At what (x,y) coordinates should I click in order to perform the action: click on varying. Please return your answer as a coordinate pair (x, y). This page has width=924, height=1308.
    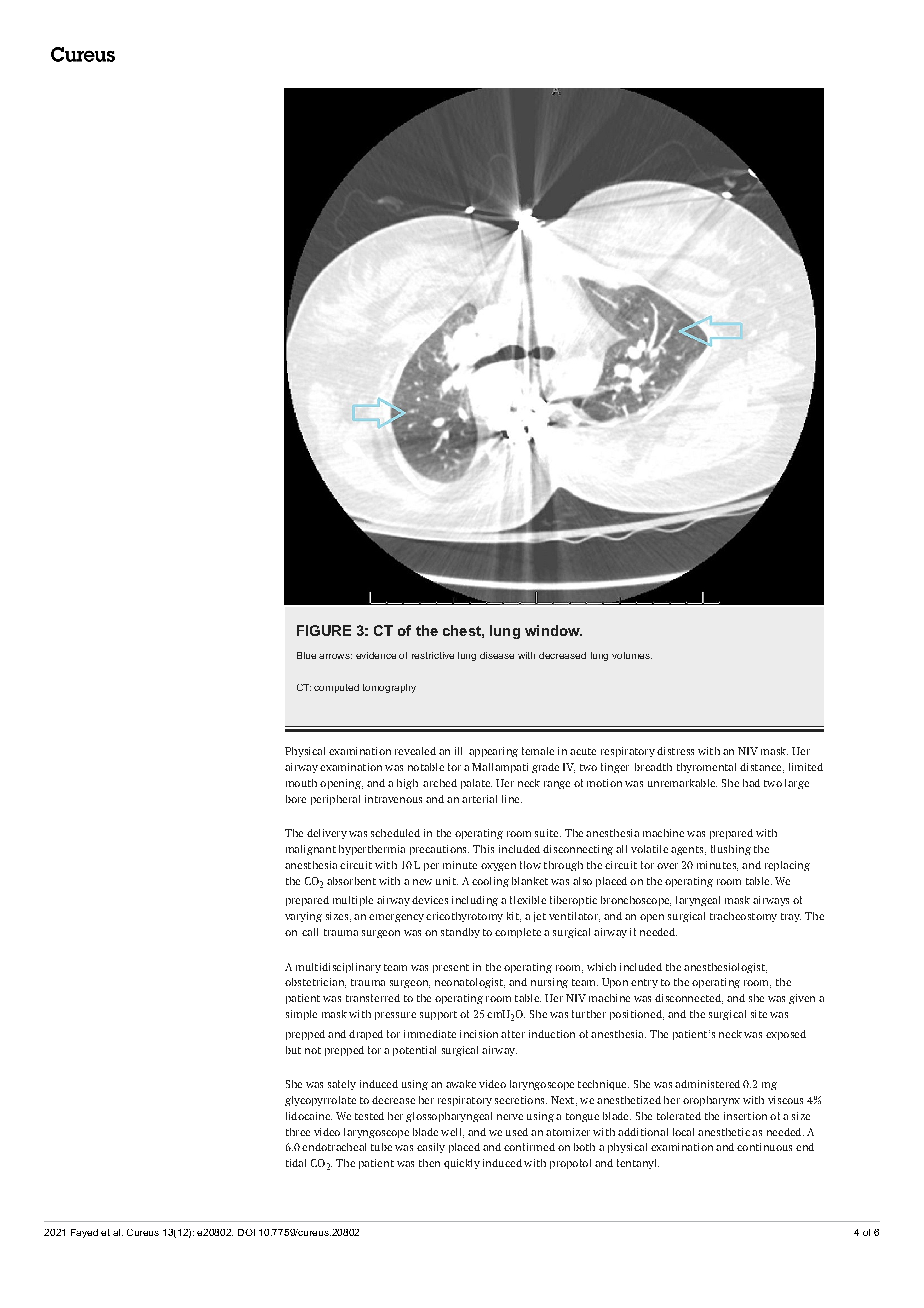
    Looking at the image, I should click on (303, 917).
